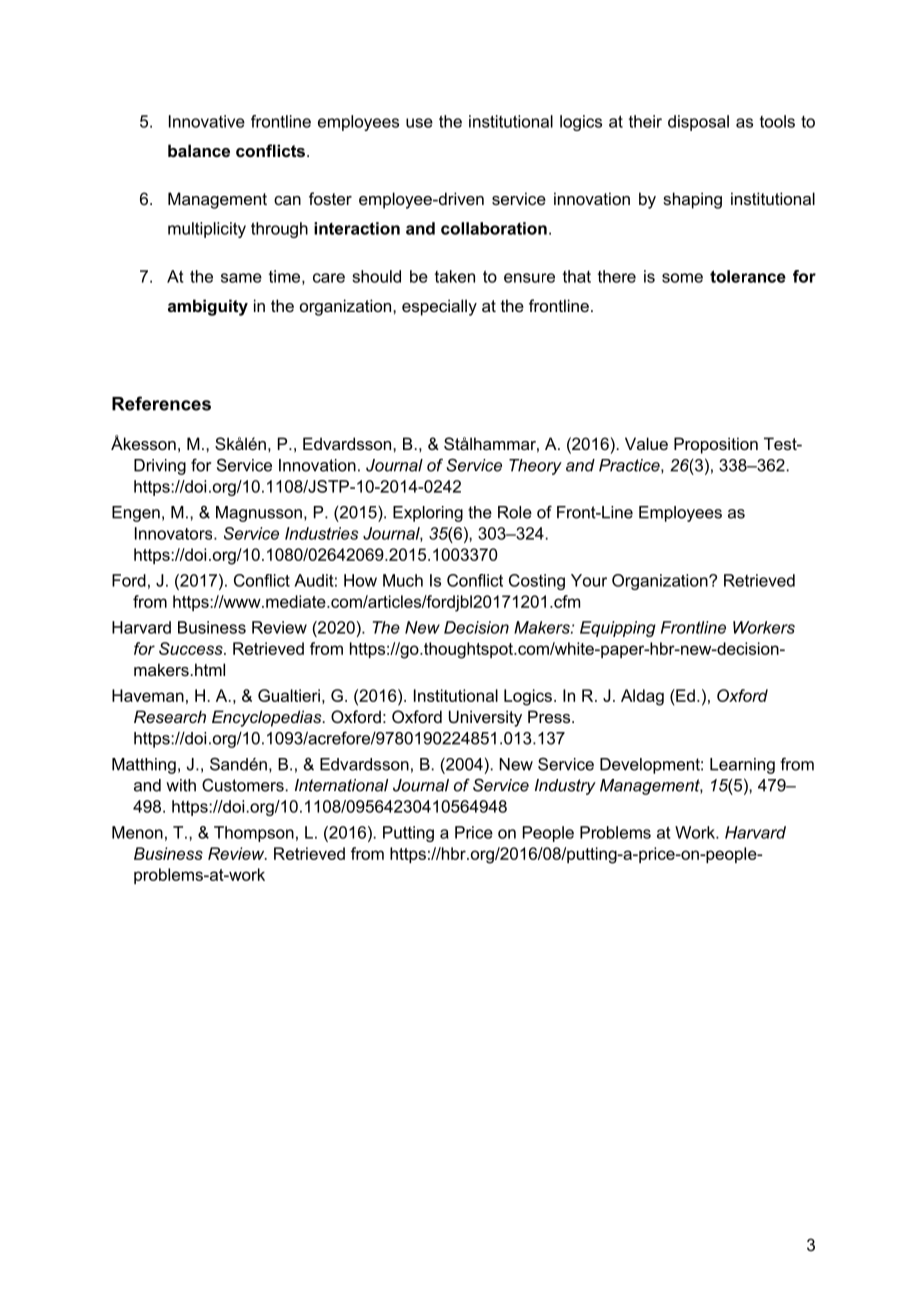  I want to click on balance, so click(199, 150).
